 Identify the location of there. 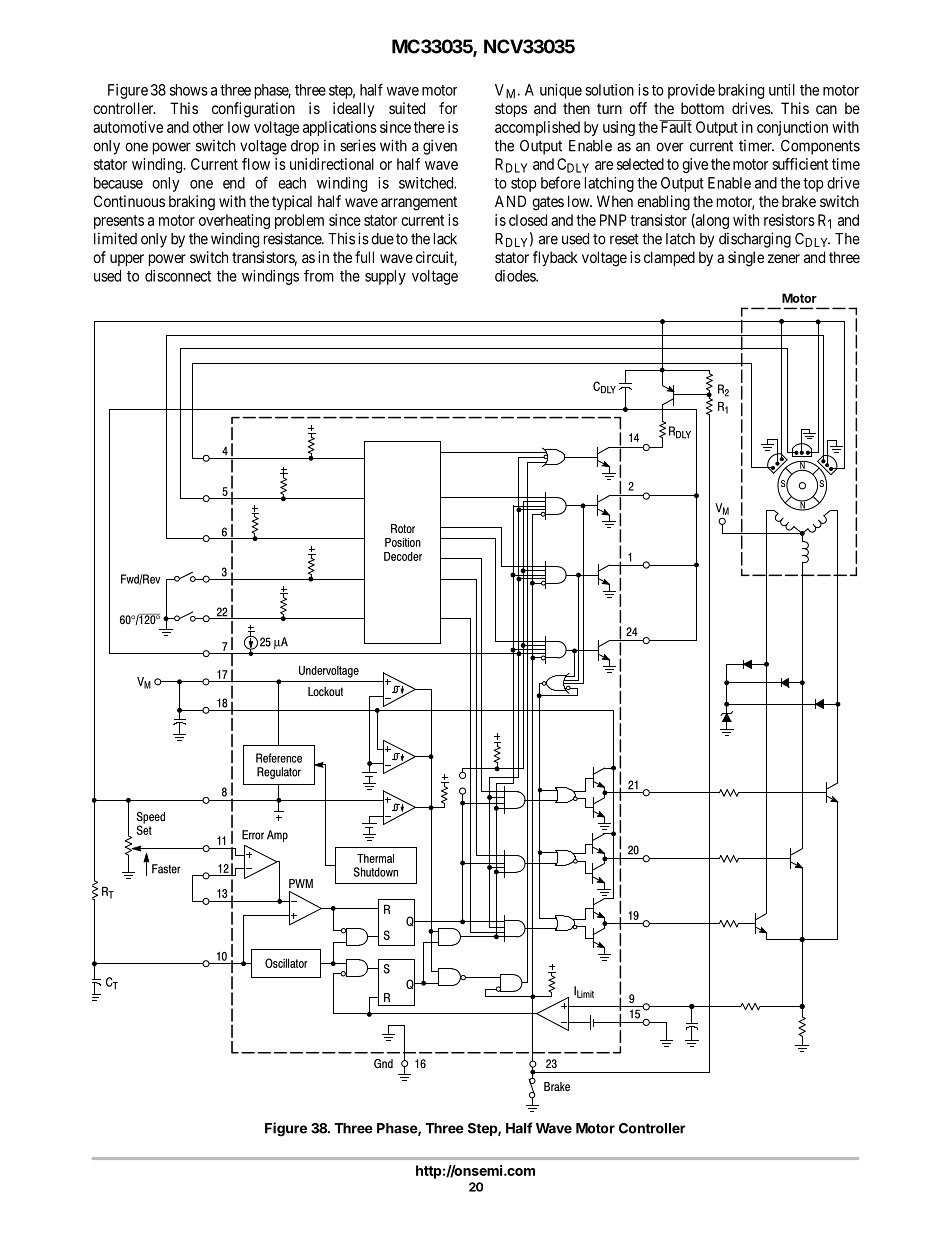
(429, 127).
